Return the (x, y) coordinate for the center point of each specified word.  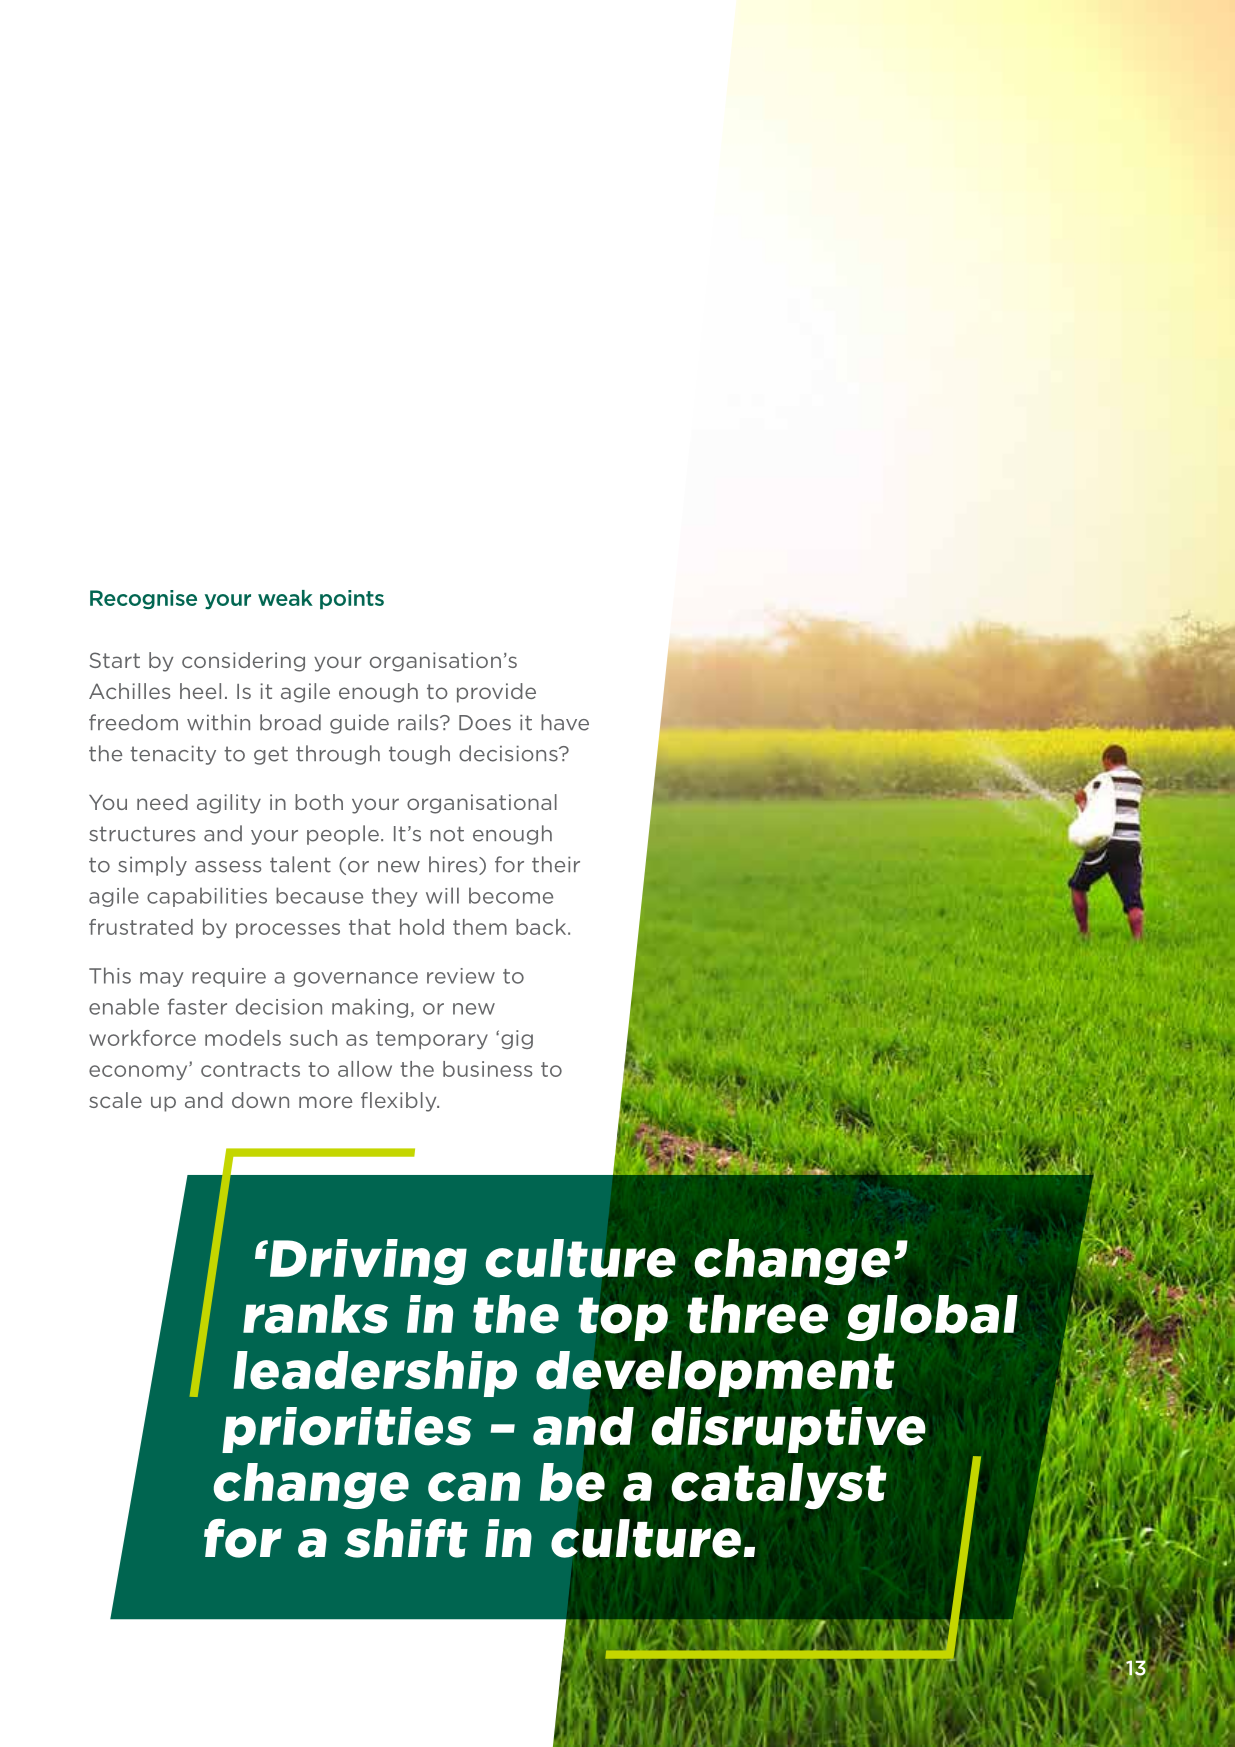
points (352, 599)
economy (139, 1072)
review (461, 976)
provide (496, 693)
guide (359, 724)
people (343, 835)
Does (485, 723)
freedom (133, 722)
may (162, 979)
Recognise (143, 599)
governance (356, 979)
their (556, 864)
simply (152, 866)
